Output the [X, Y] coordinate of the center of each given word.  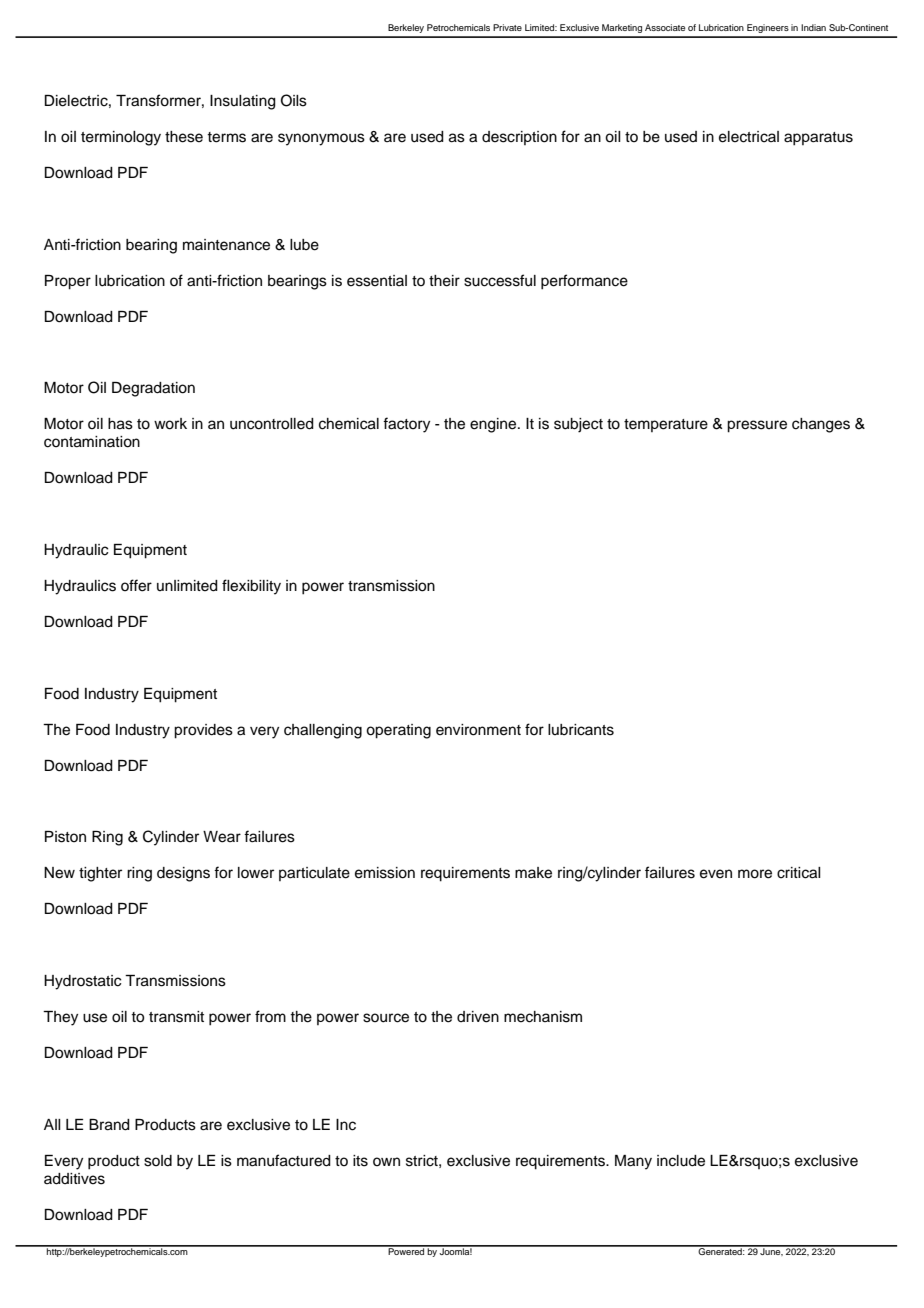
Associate [665, 27]
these [184, 137]
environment [478, 730]
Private [507, 27]
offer [136, 585]
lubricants [581, 730]
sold [158, 1161]
